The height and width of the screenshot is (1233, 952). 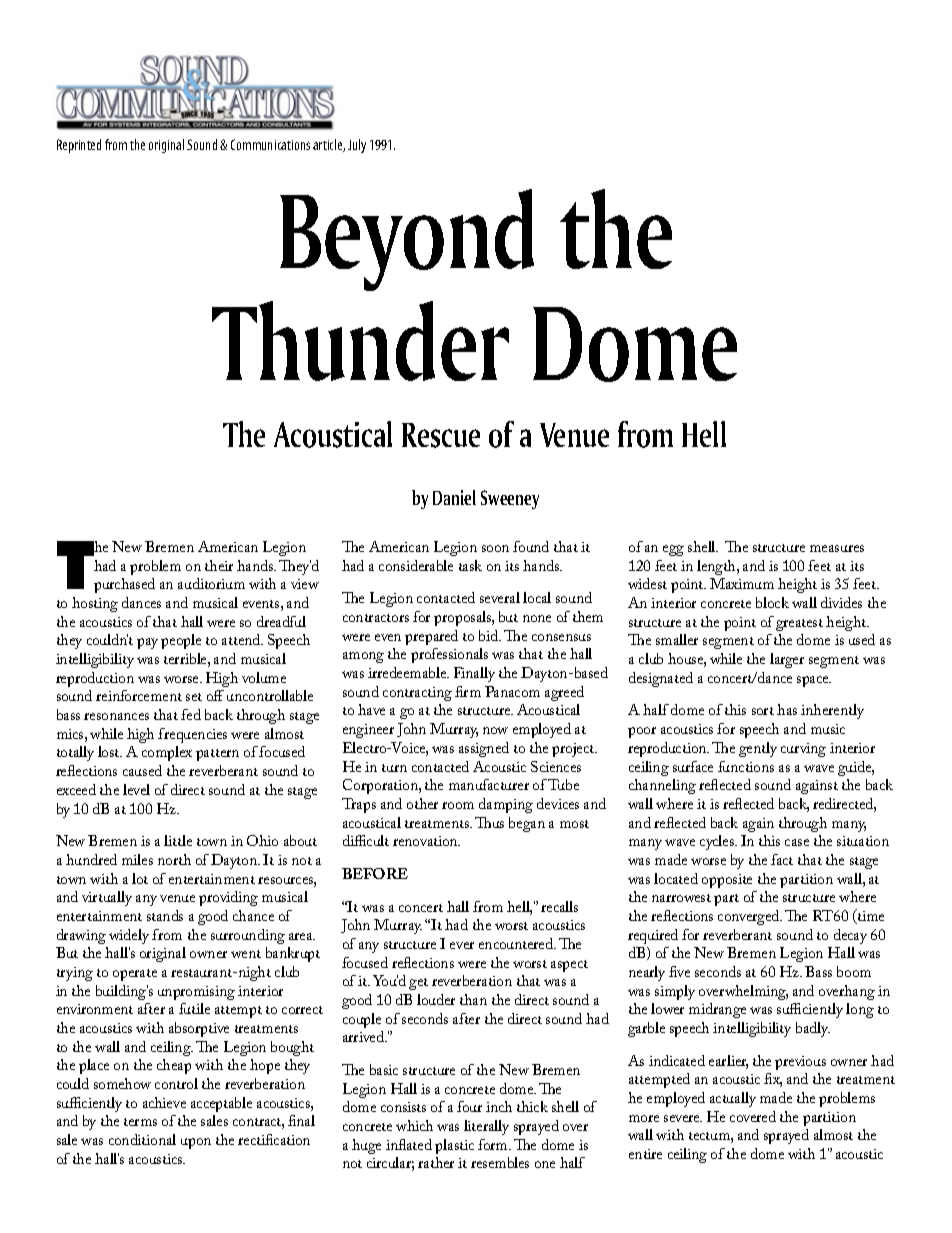 What do you see at coordinates (142, 1139) in the screenshot?
I see `conditional` at bounding box center [142, 1139].
